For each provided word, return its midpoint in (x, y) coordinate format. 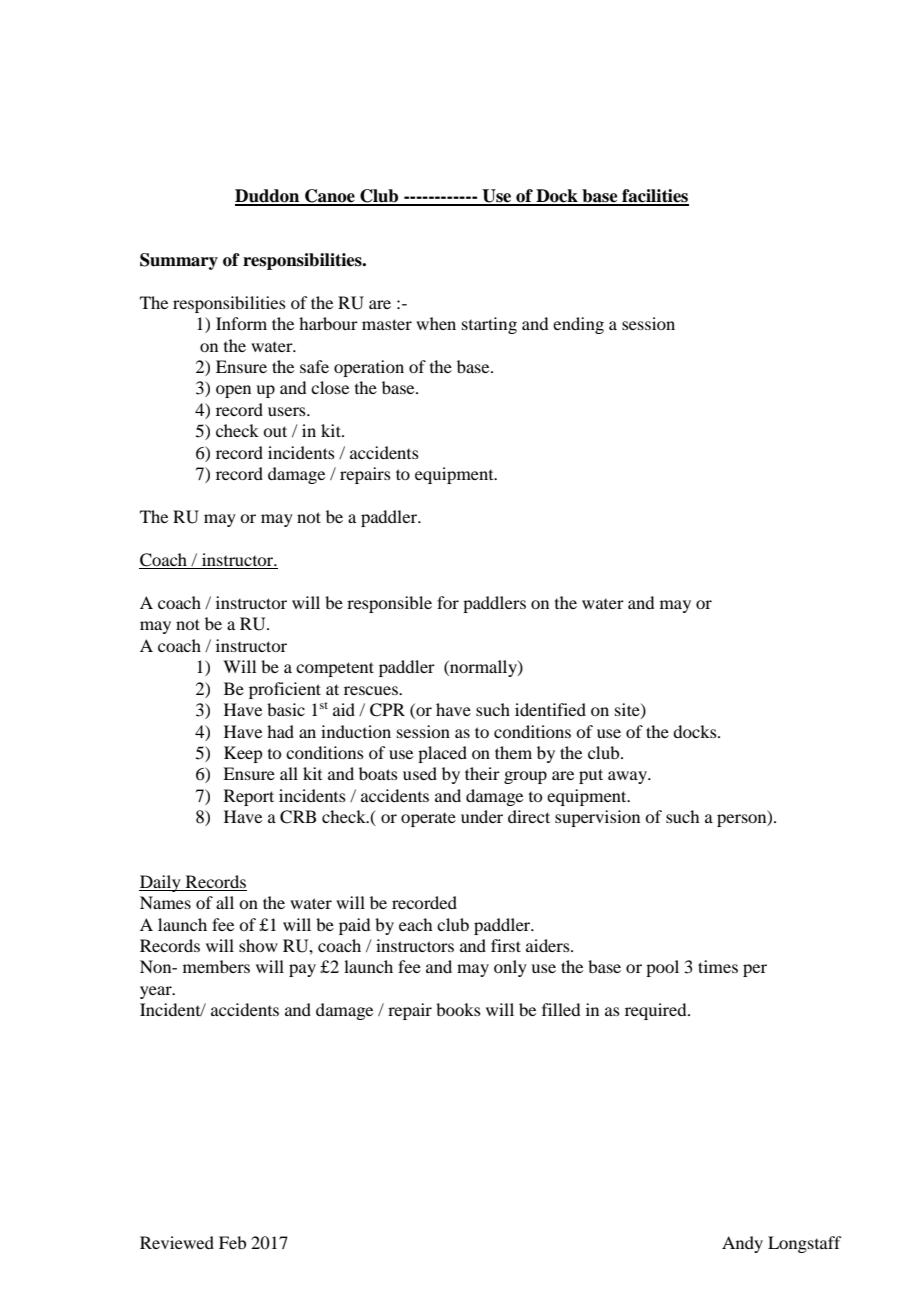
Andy (742, 1244)
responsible (389, 604)
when (436, 323)
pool (662, 968)
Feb (232, 1242)
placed (442, 754)
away (628, 777)
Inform (241, 323)
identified (550, 709)
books (458, 1009)
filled (561, 1009)
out (275, 431)
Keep (243, 754)
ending (578, 325)
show (258, 945)
